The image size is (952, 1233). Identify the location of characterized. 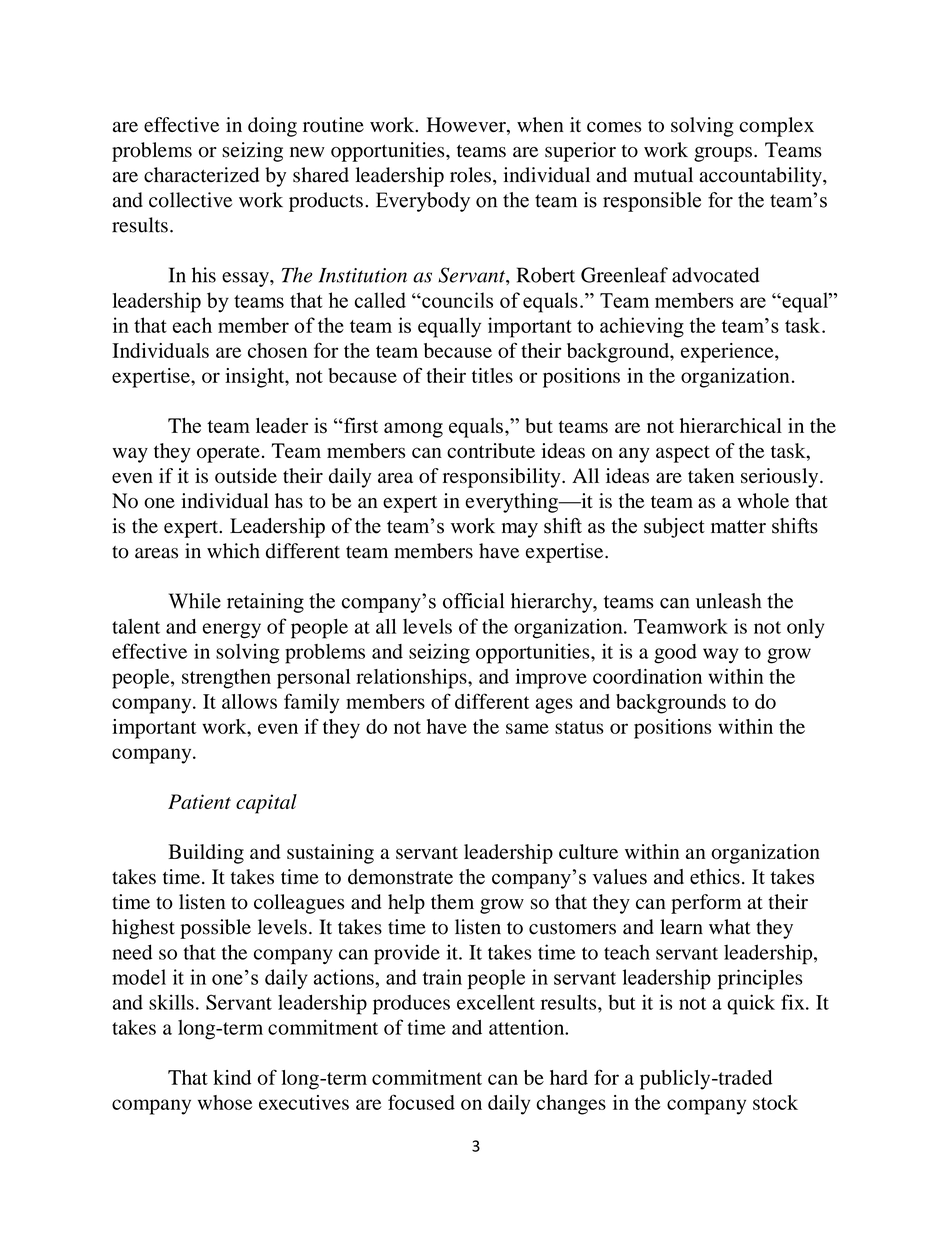
(201, 175).
